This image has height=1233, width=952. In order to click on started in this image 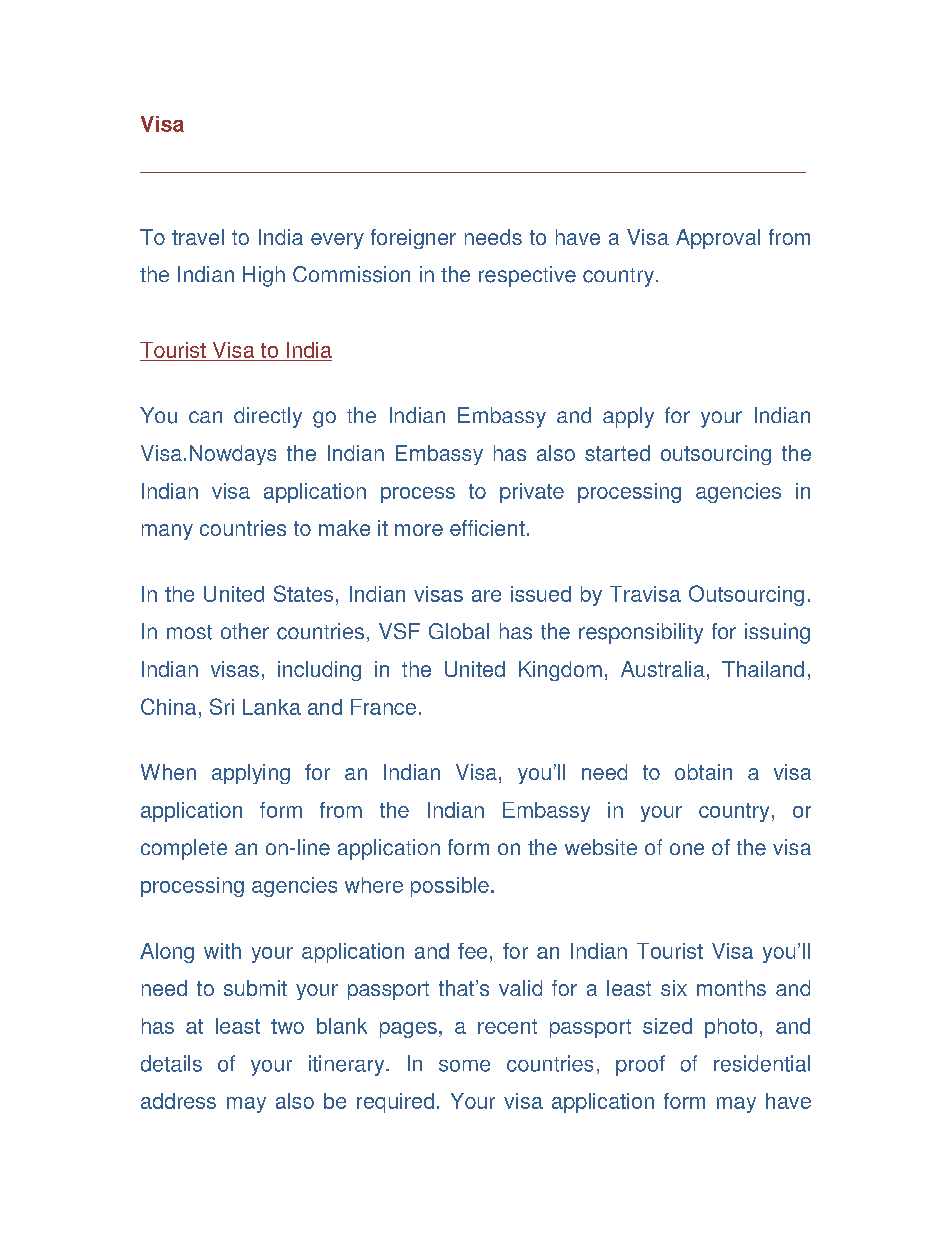, I will do `click(617, 453)`.
